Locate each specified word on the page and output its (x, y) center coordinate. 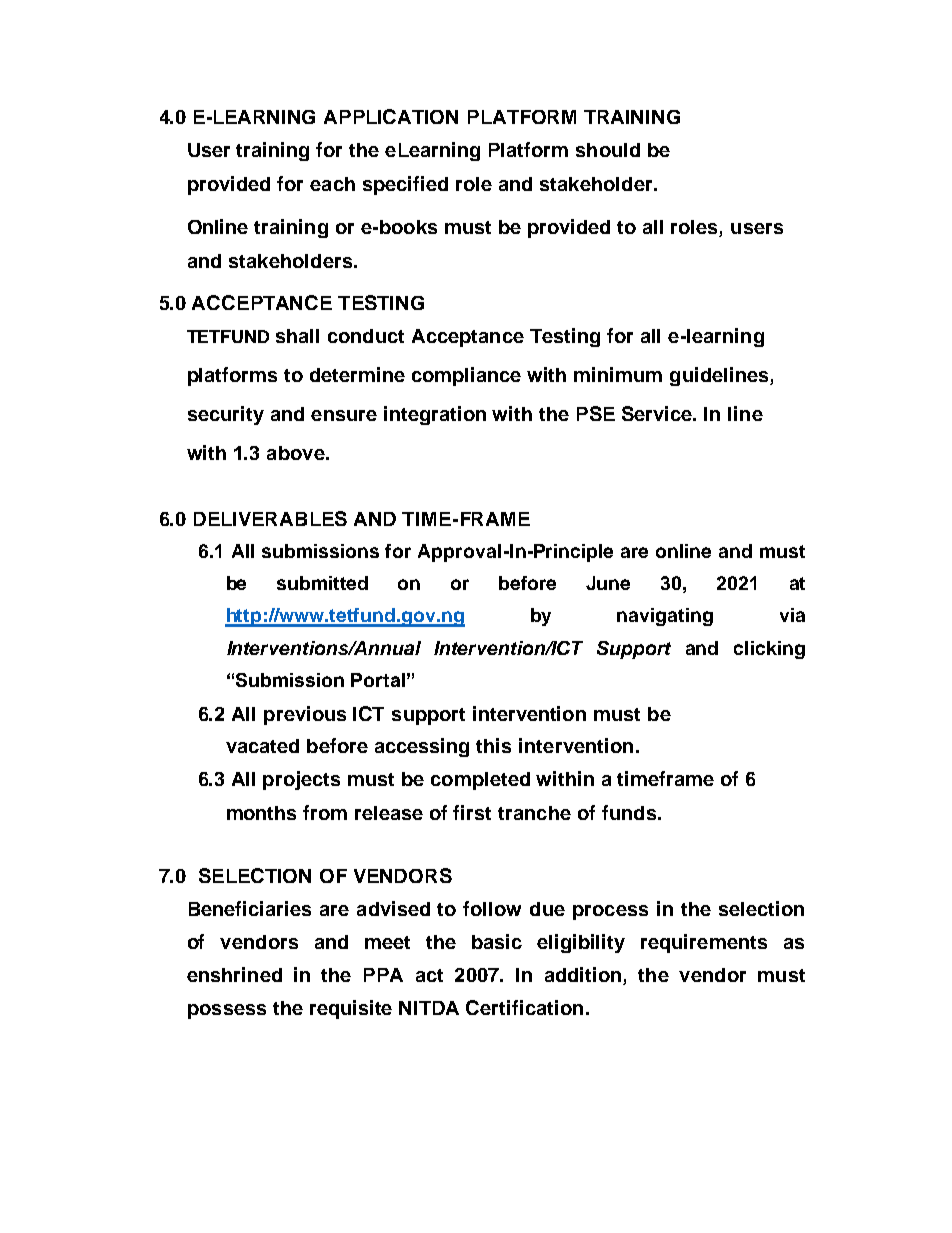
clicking (769, 650)
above (297, 453)
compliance (466, 376)
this (493, 745)
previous (305, 715)
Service (658, 413)
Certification (524, 1007)
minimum (618, 374)
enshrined (234, 974)
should (608, 150)
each (332, 184)
